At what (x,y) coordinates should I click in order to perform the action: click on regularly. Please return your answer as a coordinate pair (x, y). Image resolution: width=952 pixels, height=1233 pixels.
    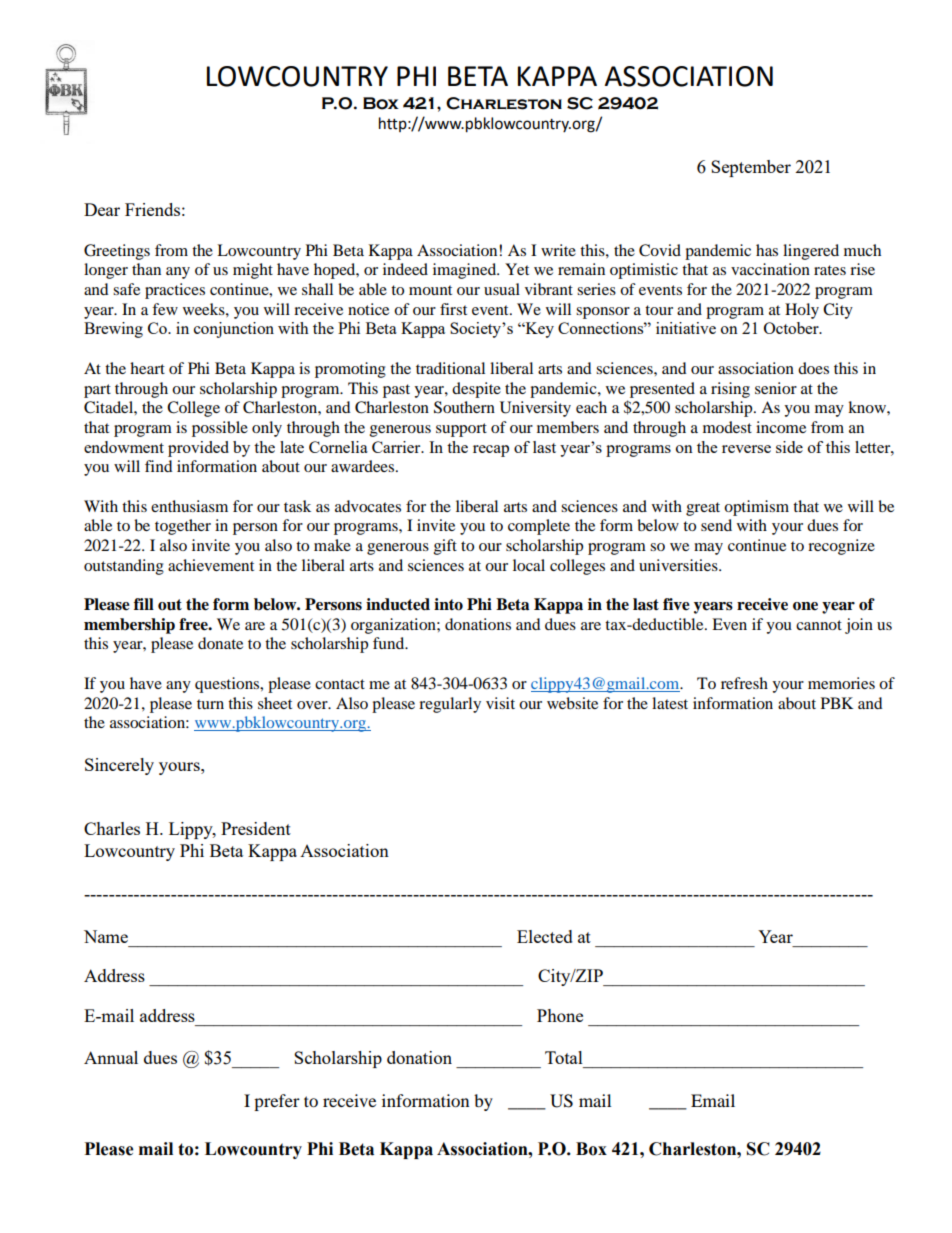
    Looking at the image, I should click on (450, 705).
